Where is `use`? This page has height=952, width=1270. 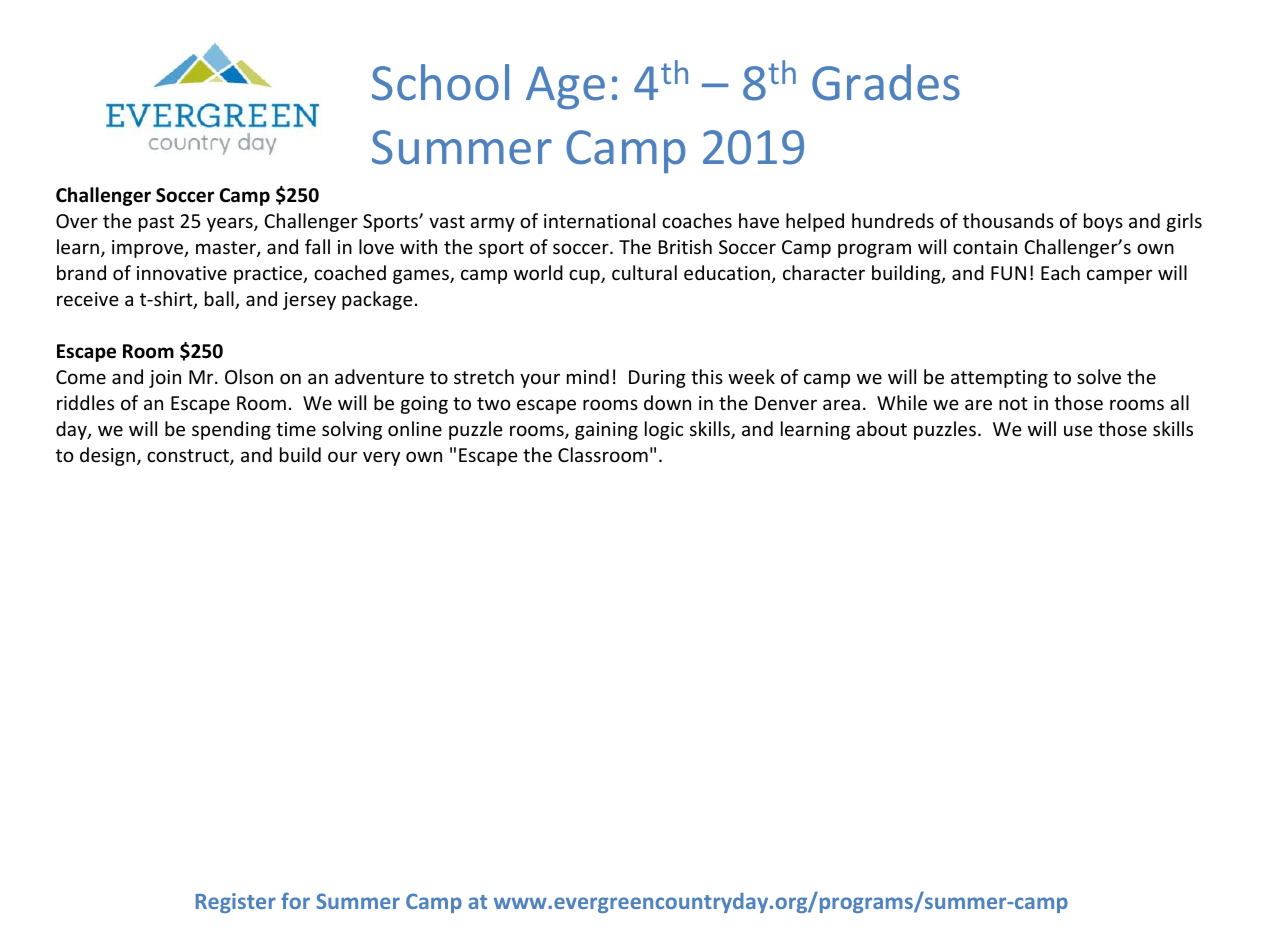 use is located at coordinates (1078, 430).
